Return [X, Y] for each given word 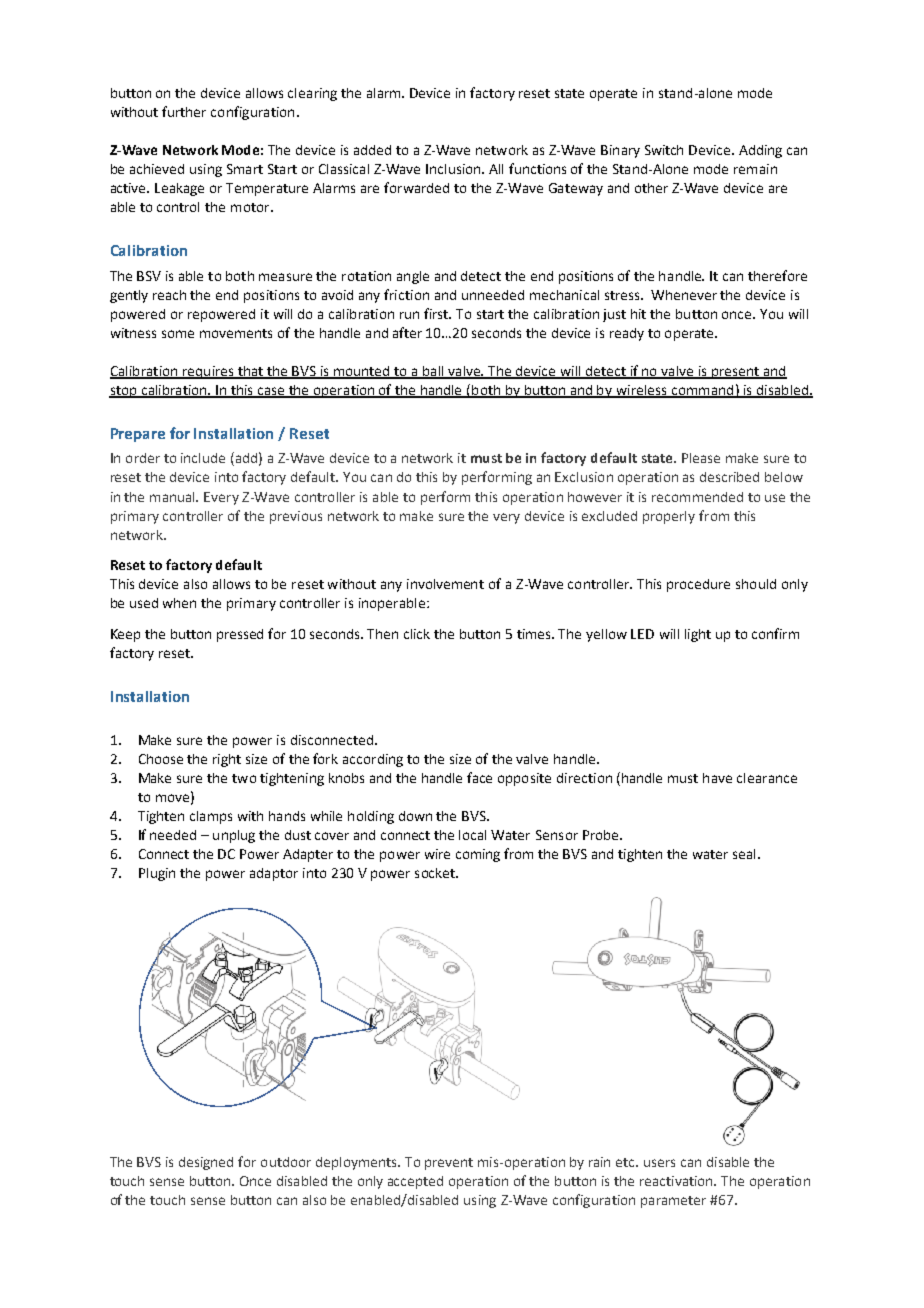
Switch [664, 150]
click [417, 634]
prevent [449, 1164]
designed [206, 1163]
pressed [240, 635]
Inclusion [454, 169]
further [184, 111]
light [698, 635]
